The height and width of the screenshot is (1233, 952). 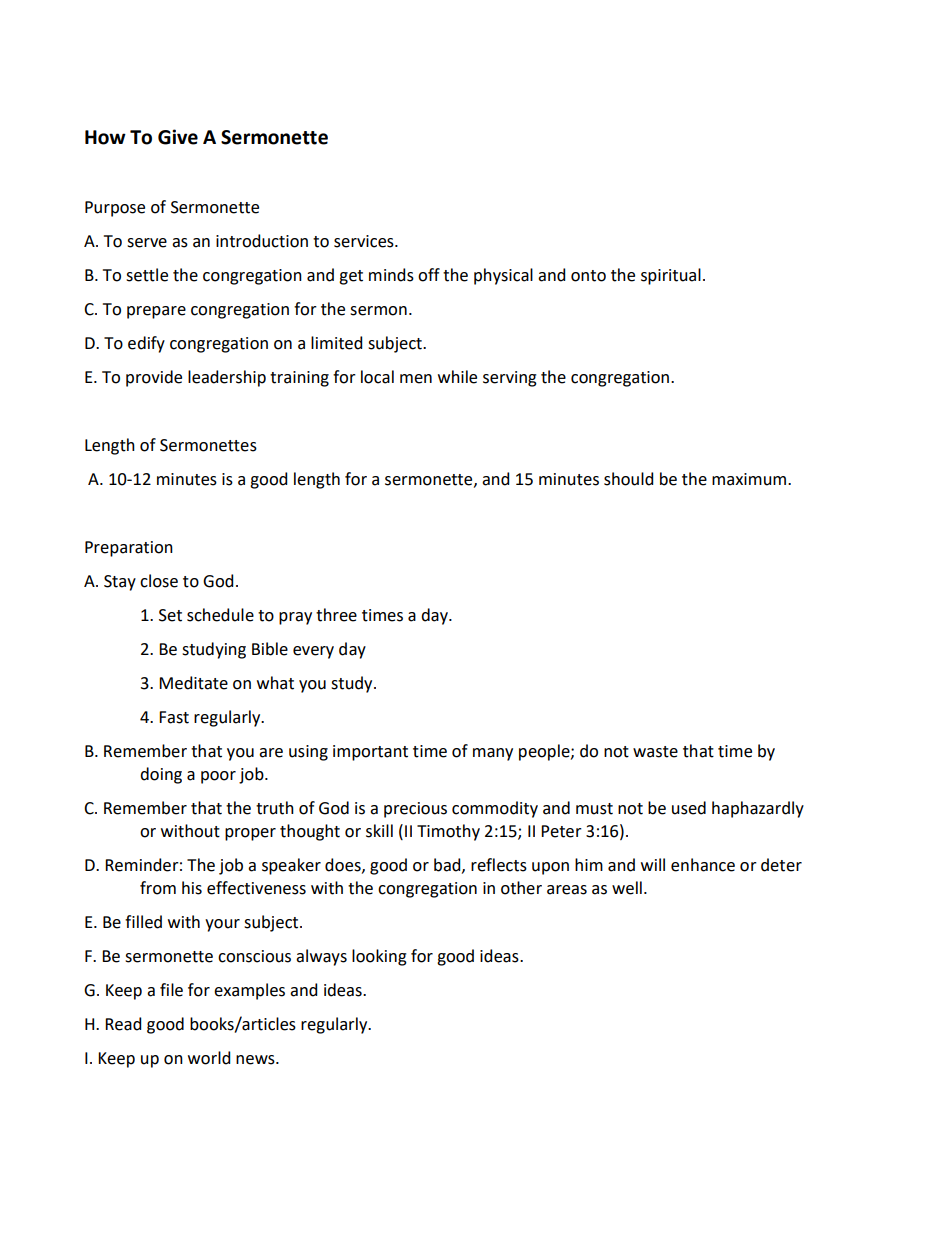 I want to click on world, so click(x=209, y=1058).
